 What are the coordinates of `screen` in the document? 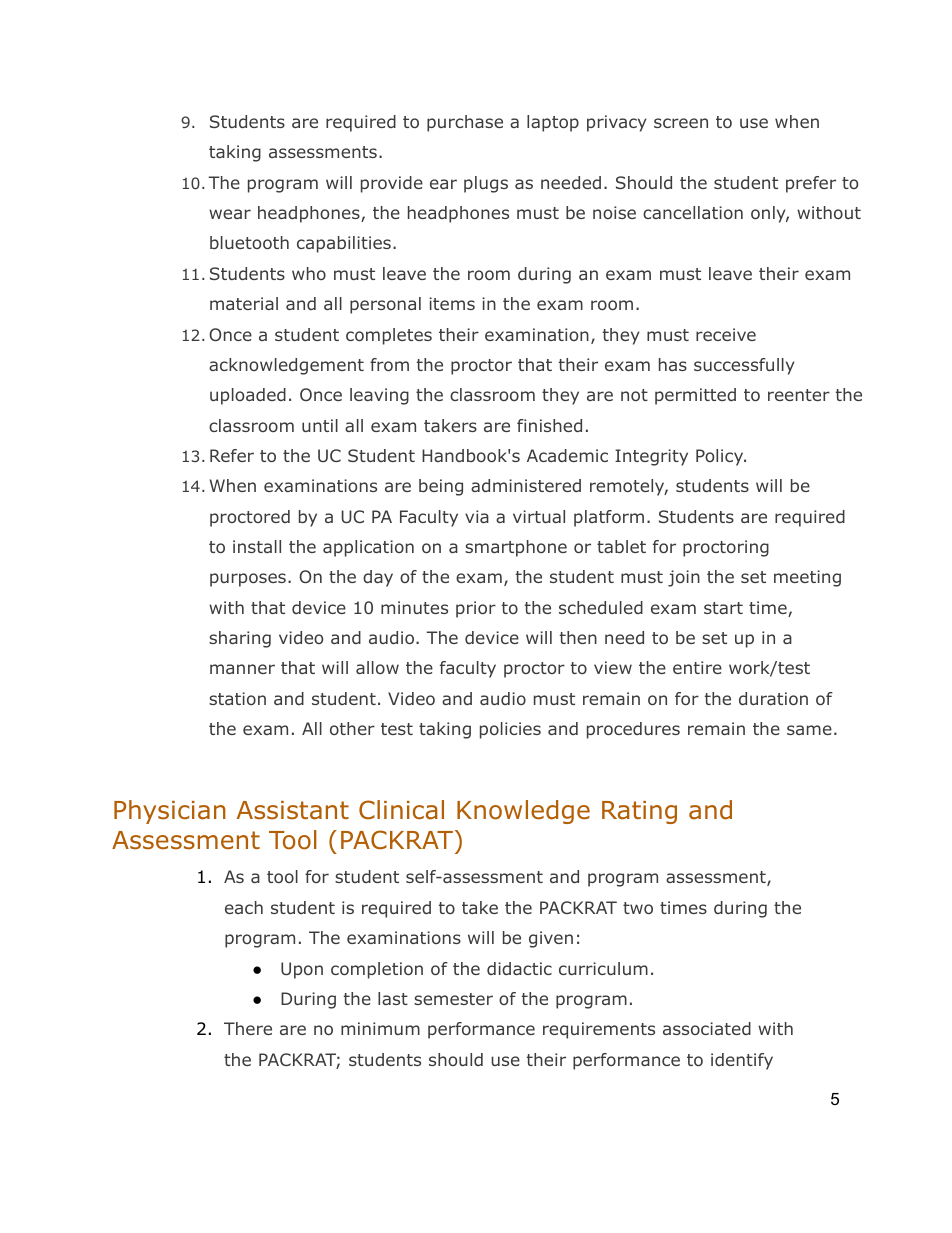 It's located at (681, 123).
